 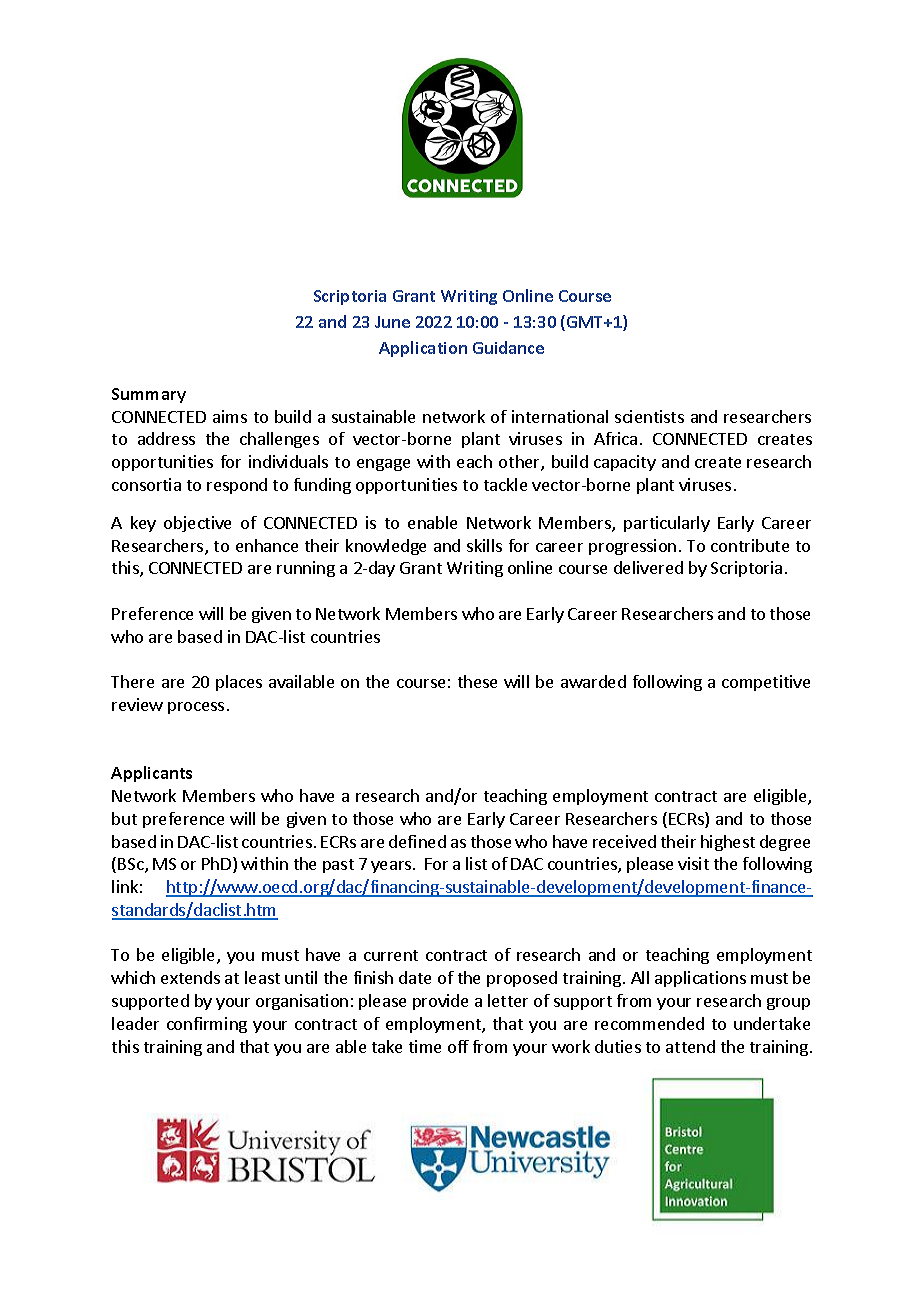 I want to click on these, so click(x=477, y=681).
